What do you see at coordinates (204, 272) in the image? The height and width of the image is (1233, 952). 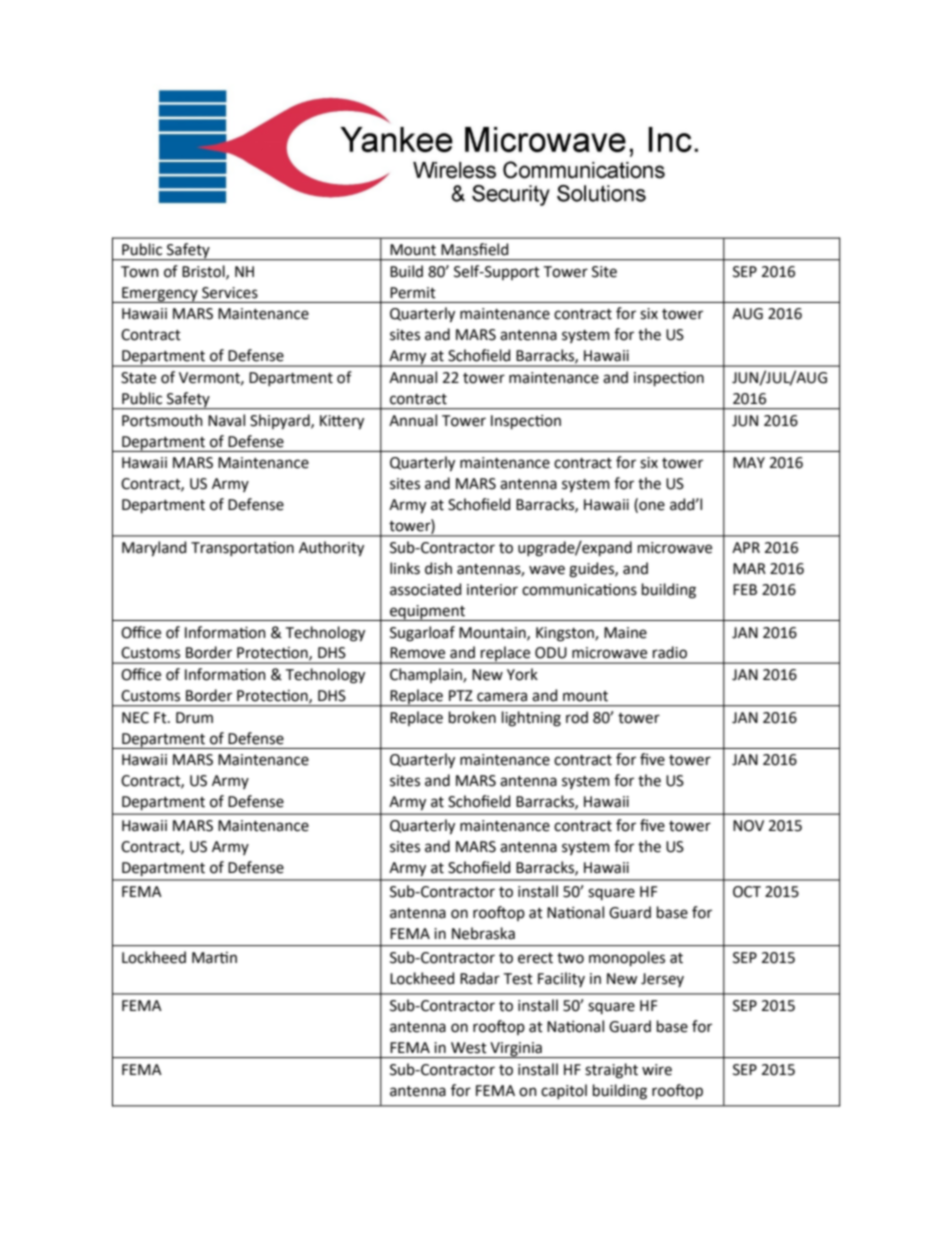 I see `Bristol` at bounding box center [204, 272].
